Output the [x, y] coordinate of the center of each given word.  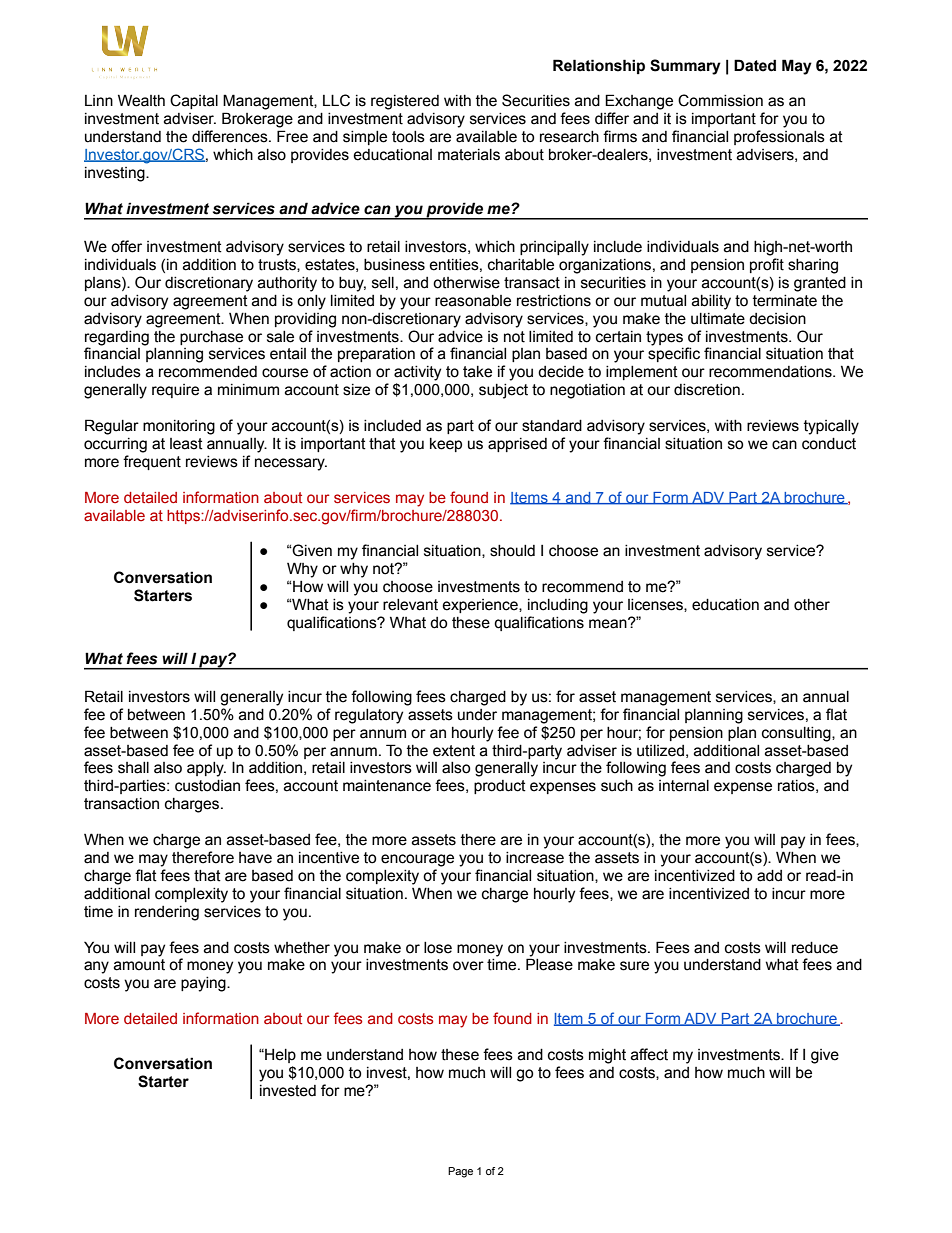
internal [684, 786]
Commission [720, 100]
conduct [829, 444]
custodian [207, 786]
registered [405, 102]
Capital [194, 101]
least [186, 444]
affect [649, 1054]
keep [446, 445]
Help [279, 1056]
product [500, 787]
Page [460, 1172]
